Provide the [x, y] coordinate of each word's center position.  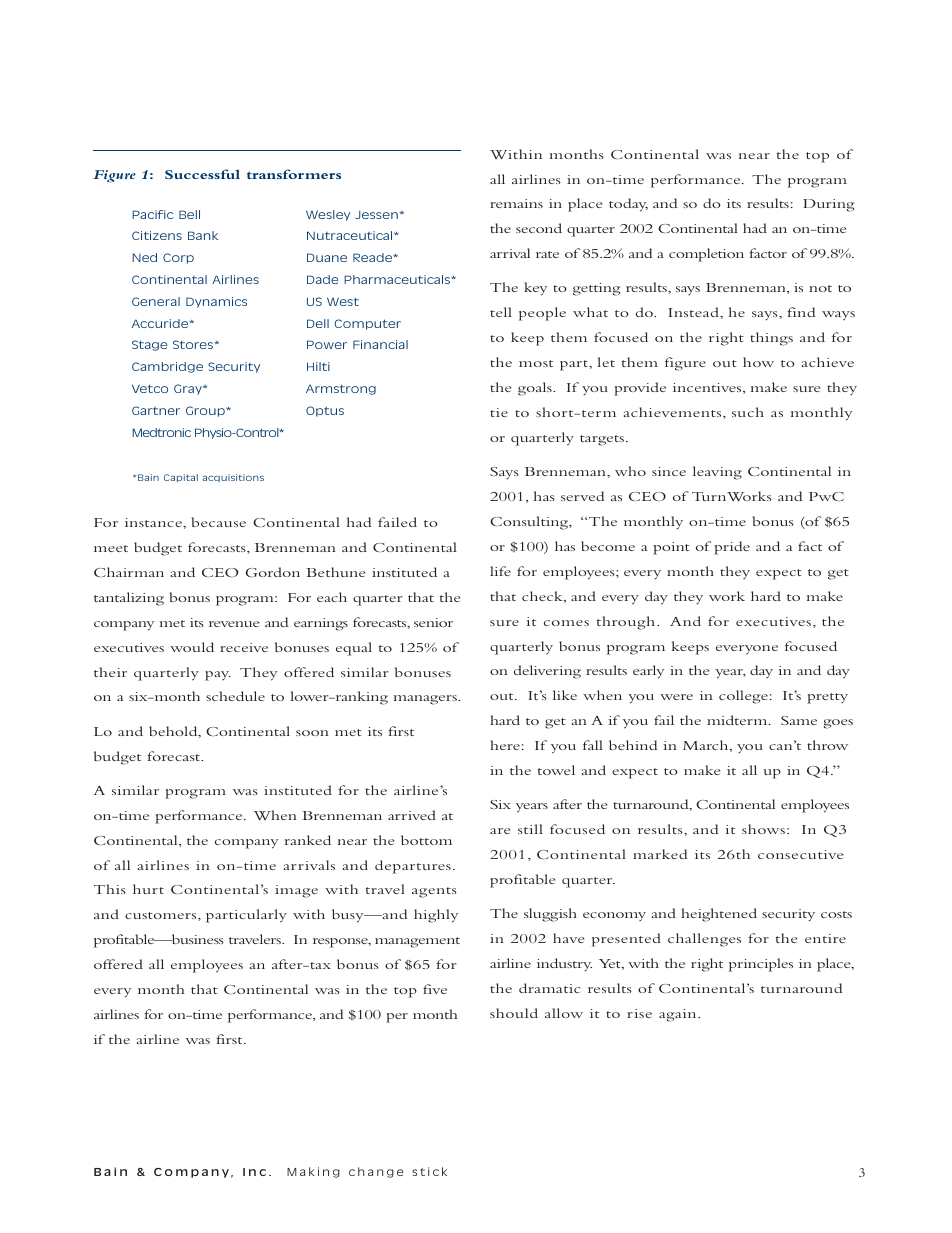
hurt [148, 889]
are [500, 831]
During [828, 205]
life [500, 571]
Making [313, 1172]
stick [429, 1171]
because [218, 522]
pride [732, 548]
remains [516, 203]
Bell [189, 214]
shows [763, 829]
